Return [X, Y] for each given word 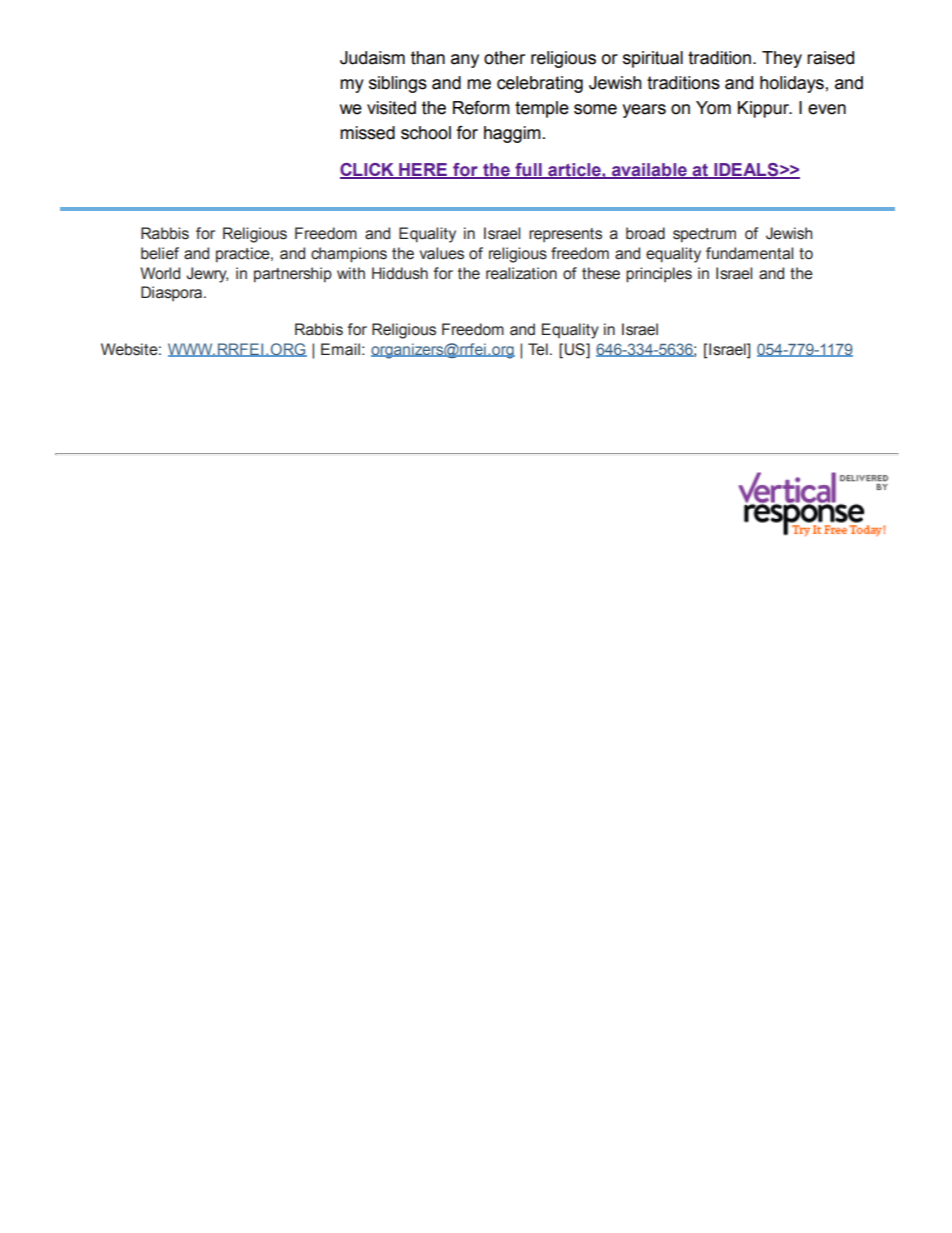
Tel [538, 349]
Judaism [372, 58]
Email [340, 349]
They [782, 59]
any [465, 61]
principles [659, 275]
